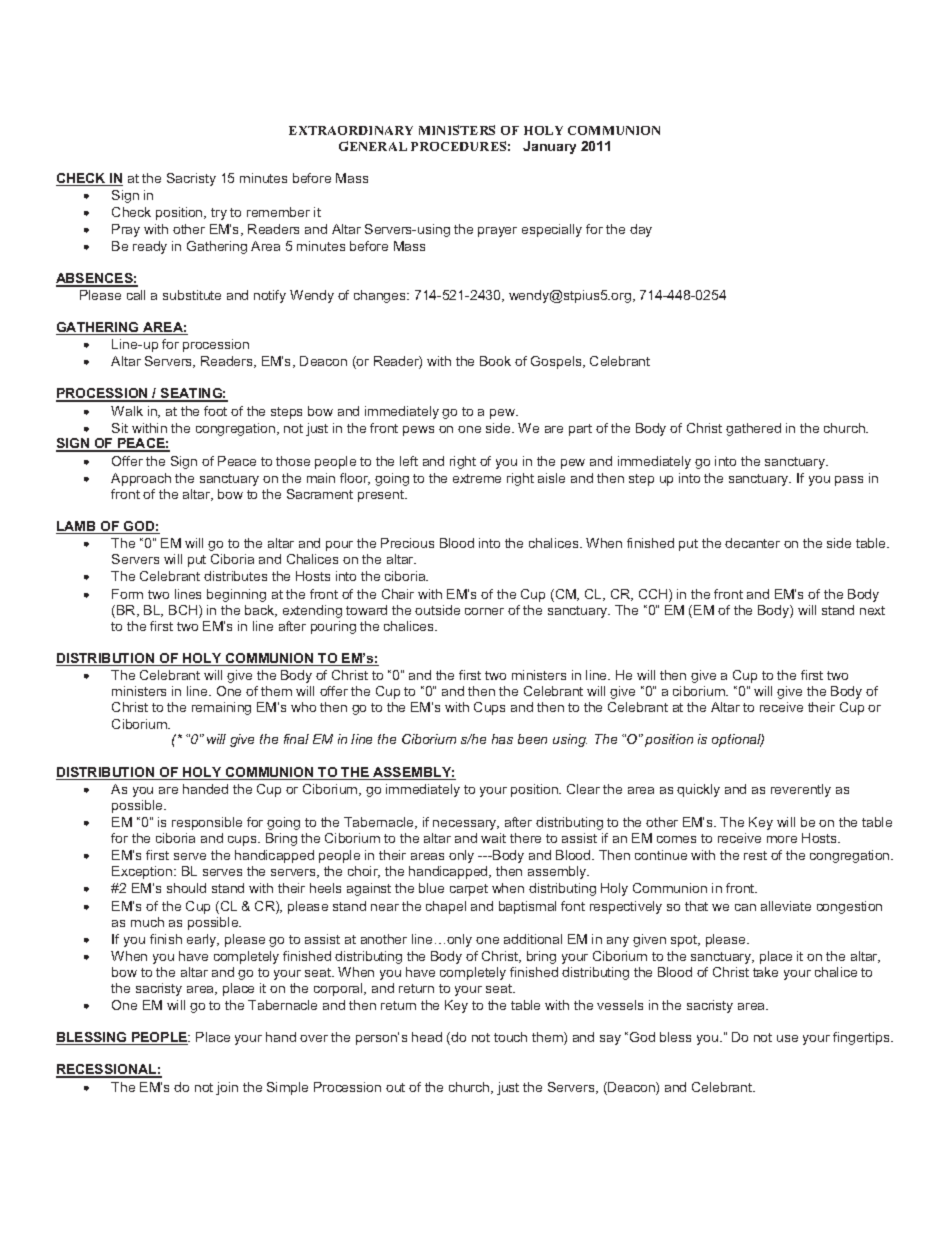 The width and height of the page is (952, 1233). Describe the element at coordinates (872, 610) in the page. I see `next` at that location.
